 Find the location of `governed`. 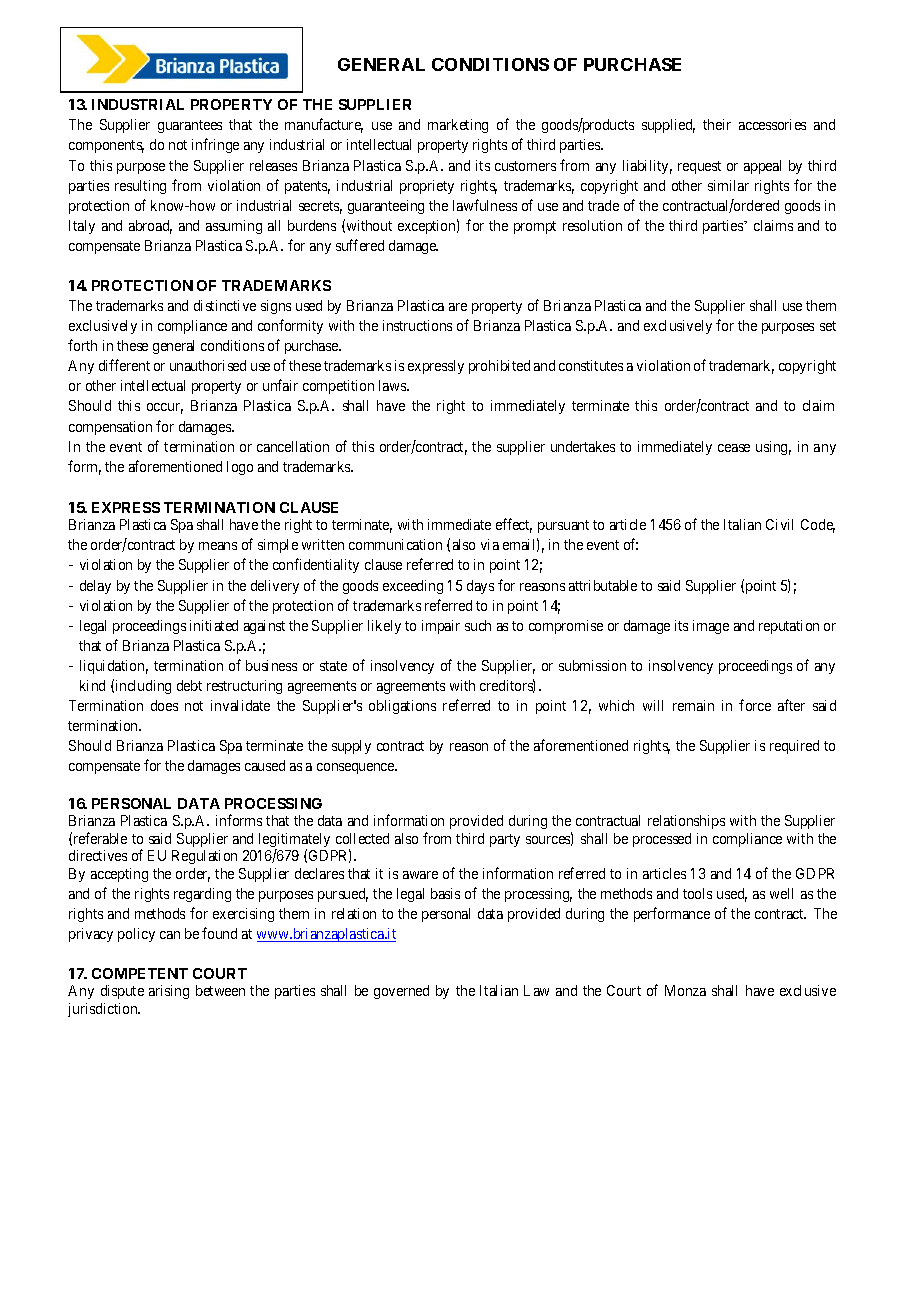

governed is located at coordinates (401, 992).
